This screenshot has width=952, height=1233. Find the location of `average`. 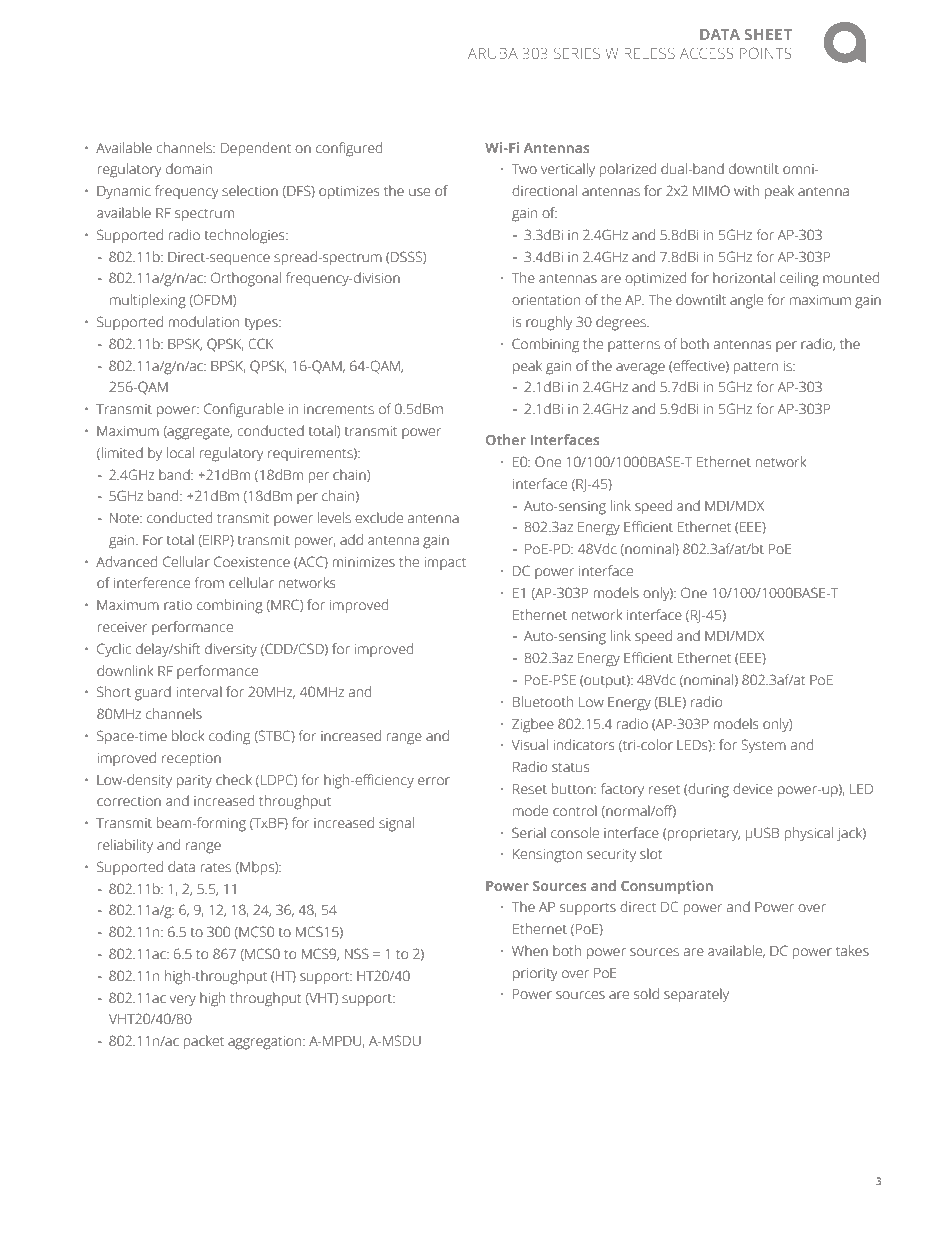

average is located at coordinates (640, 369).
